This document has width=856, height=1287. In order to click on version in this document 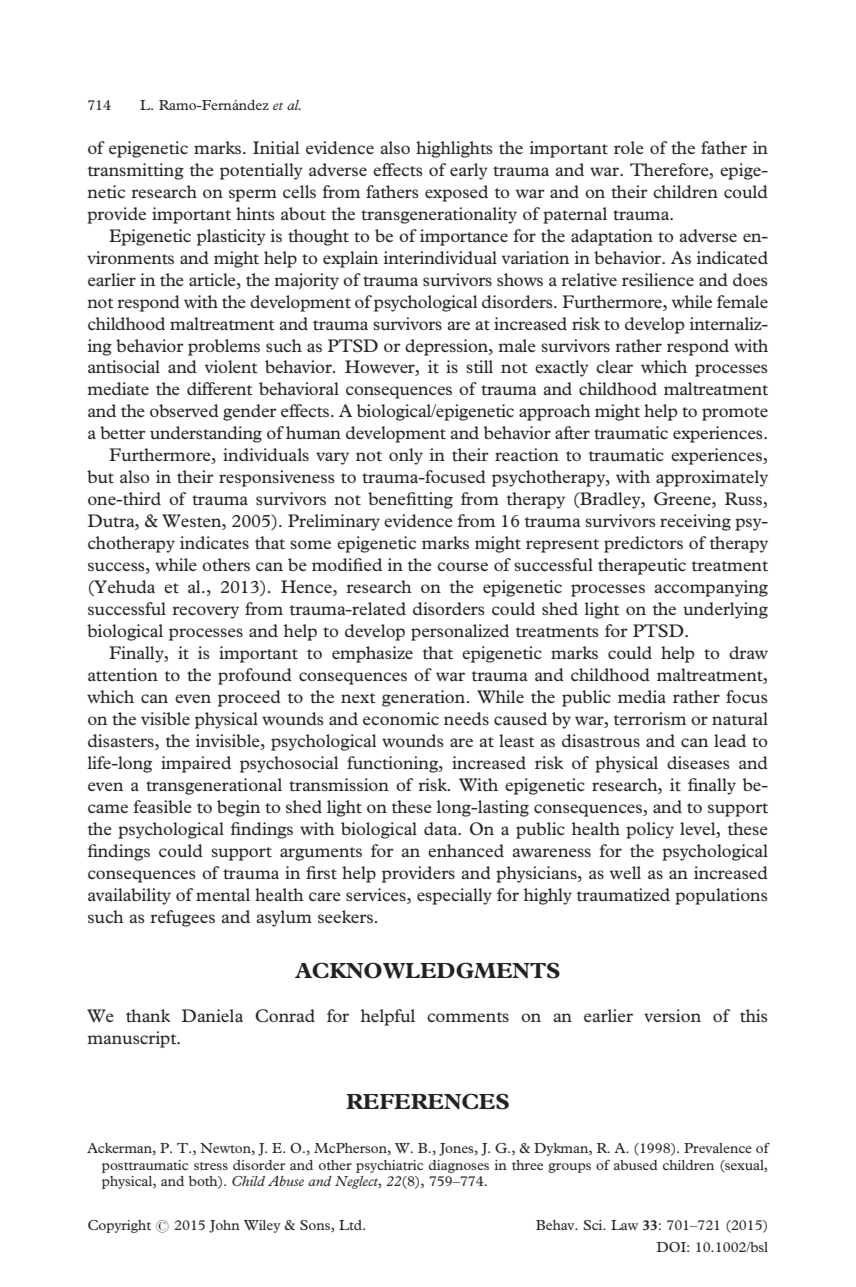, I will do `click(672, 1015)`.
